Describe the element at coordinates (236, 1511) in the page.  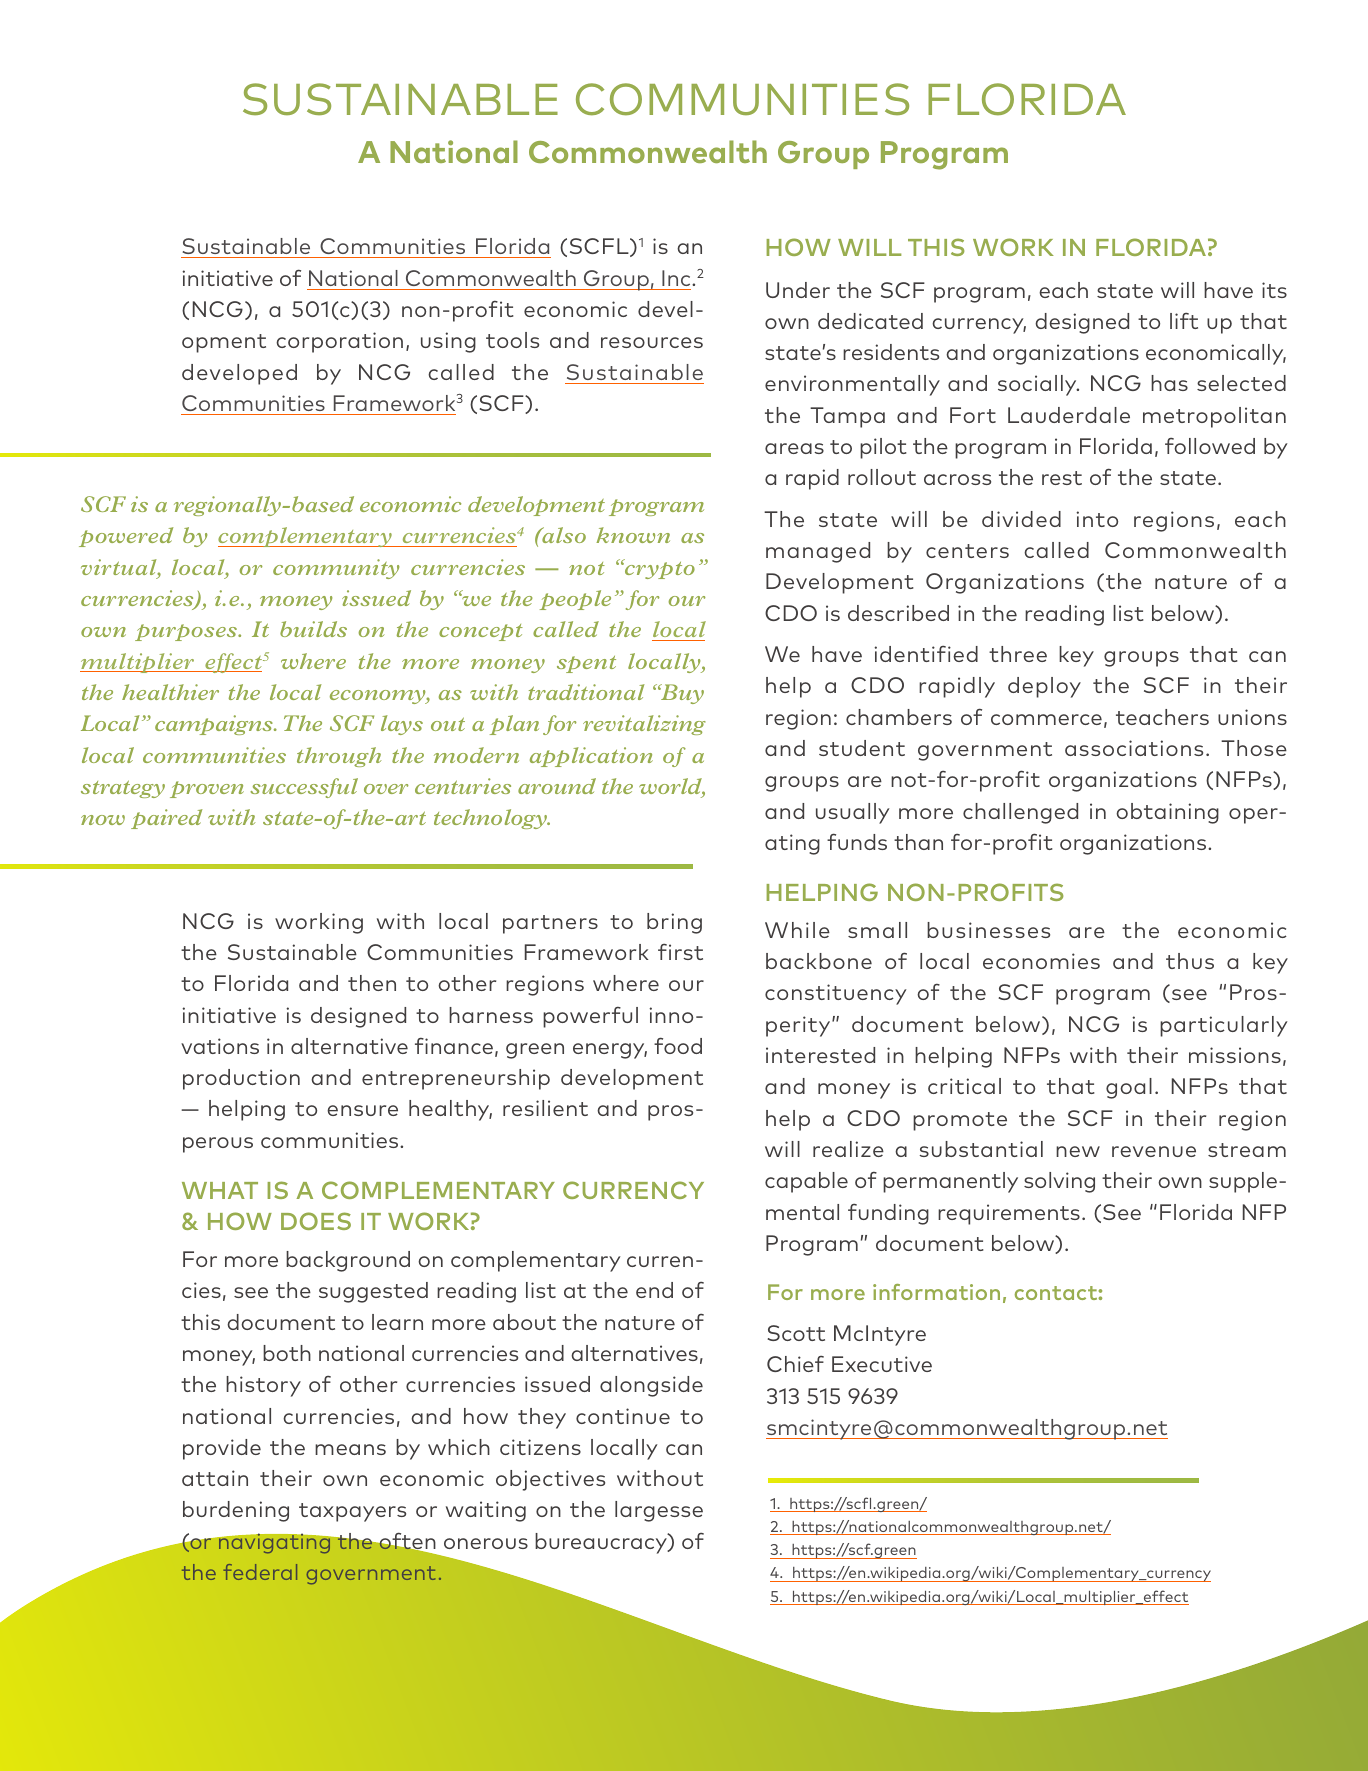
I see `burdening` at that location.
